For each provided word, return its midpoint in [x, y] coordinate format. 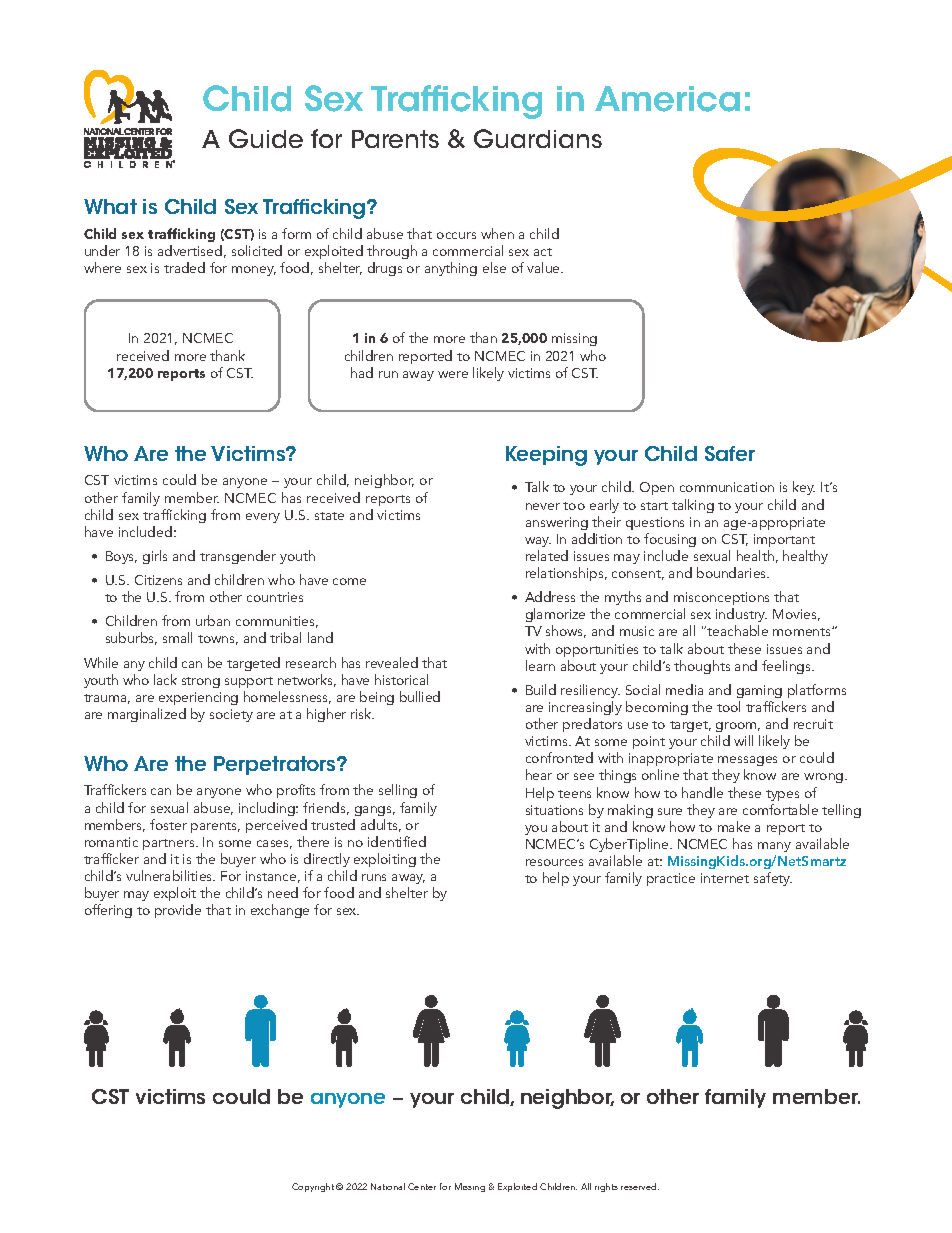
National [388, 1186]
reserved [640, 1186]
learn [540, 665]
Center [422, 1186]
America [667, 99]
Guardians [538, 138]
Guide [266, 138]
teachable [736, 630]
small [177, 637]
